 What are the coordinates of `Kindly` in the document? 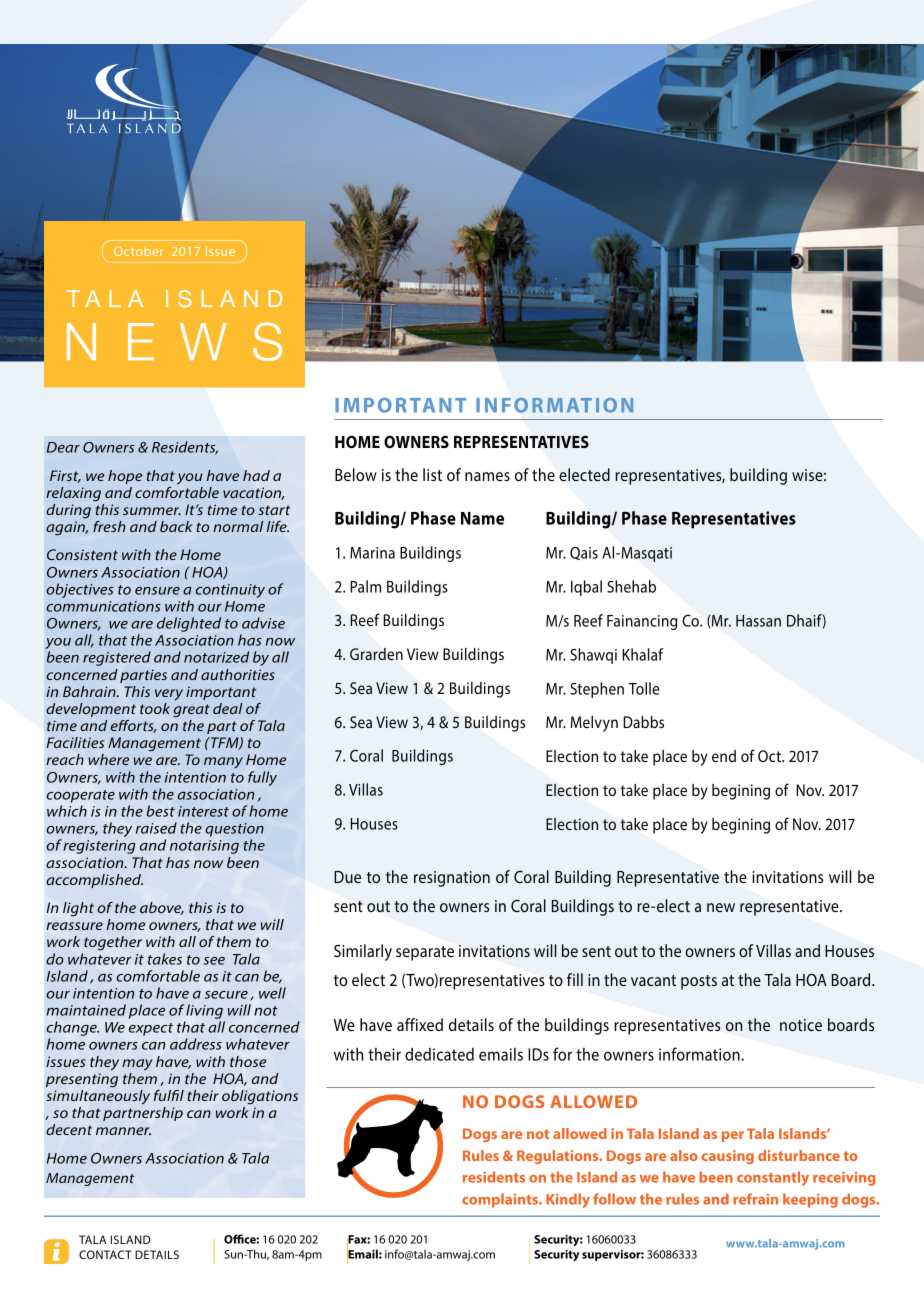 It's located at (568, 1200).
